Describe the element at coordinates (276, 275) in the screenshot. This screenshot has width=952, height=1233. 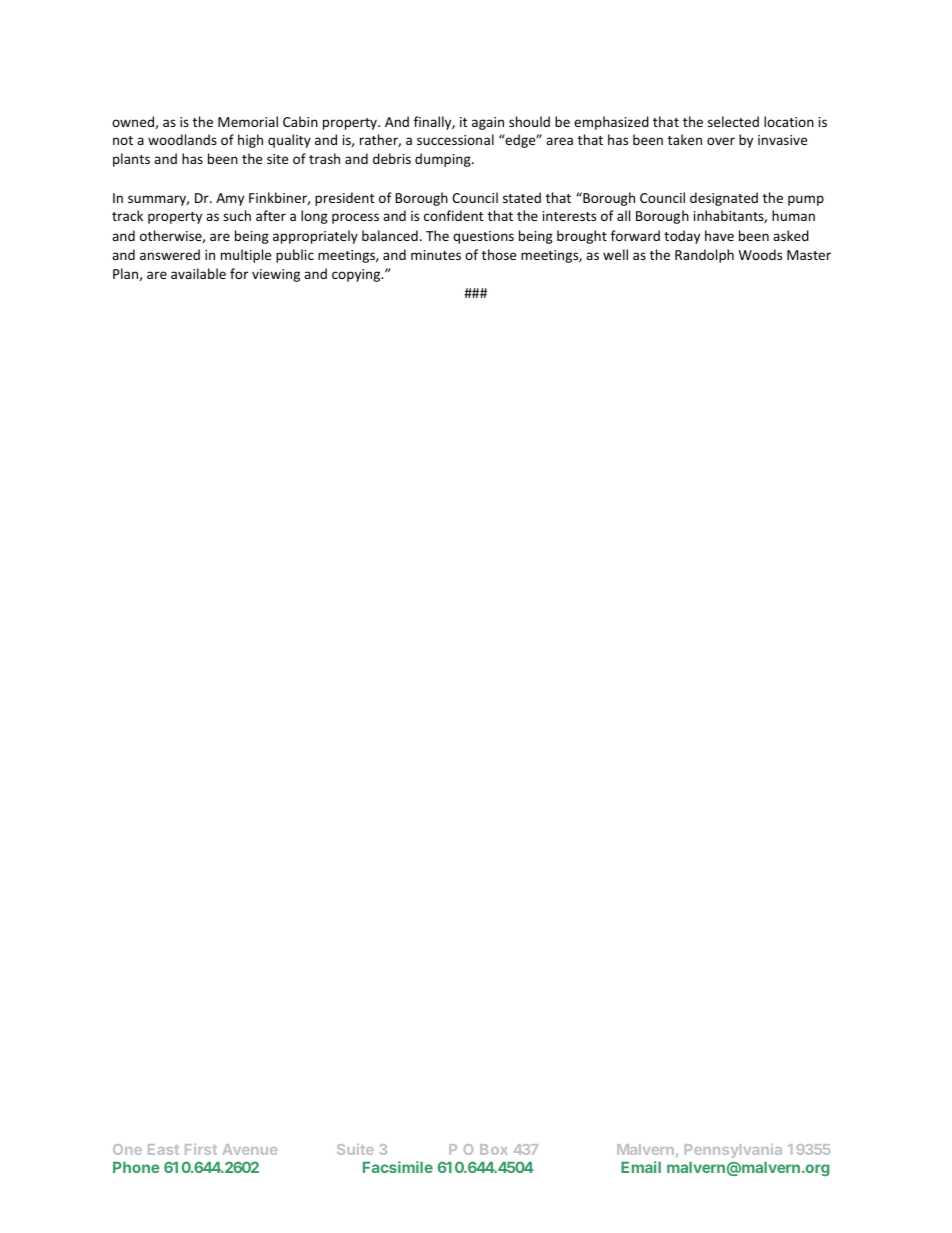
I see `viewing` at that location.
